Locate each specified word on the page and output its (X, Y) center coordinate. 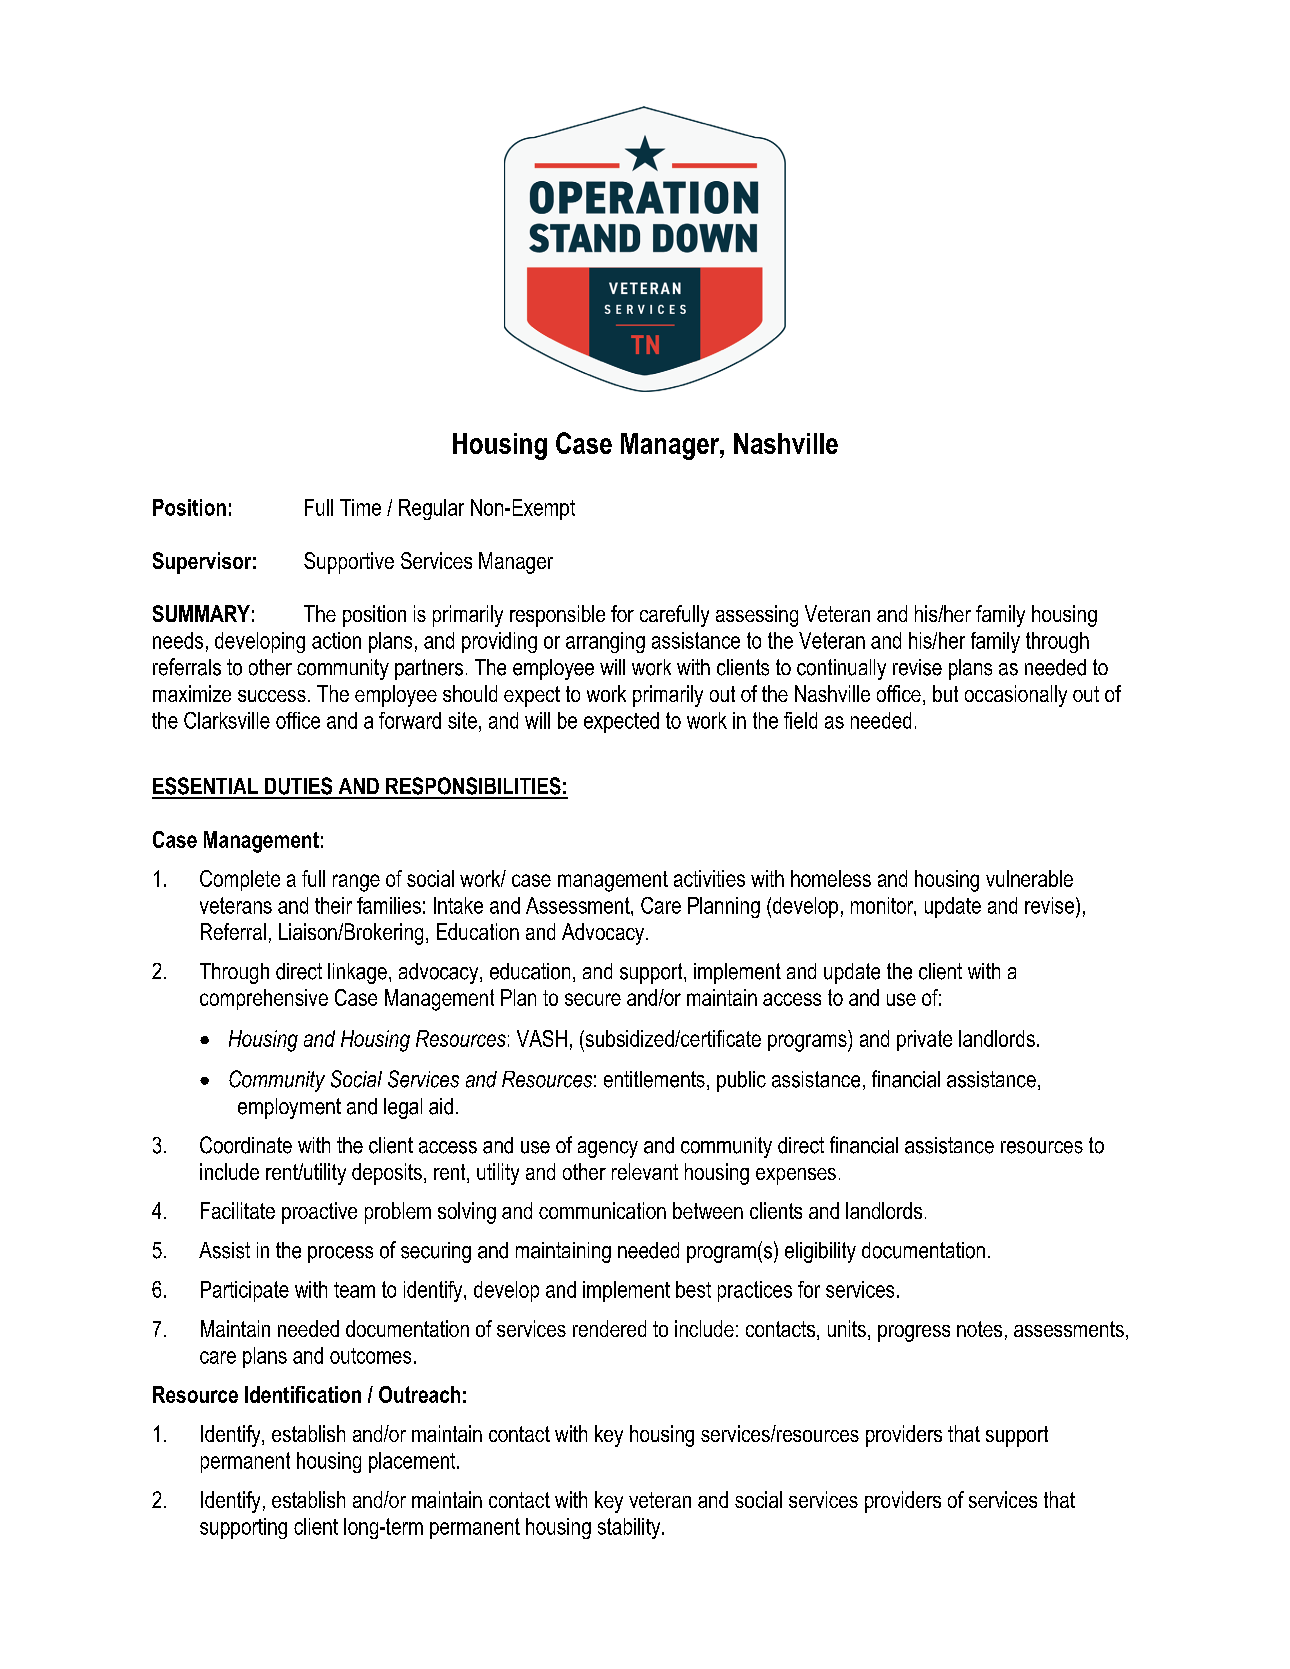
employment (289, 1108)
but (945, 693)
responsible (557, 616)
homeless (831, 878)
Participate (245, 1291)
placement (413, 1462)
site (462, 720)
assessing (757, 616)
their (333, 905)
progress (914, 1333)
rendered (609, 1328)
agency (608, 1149)
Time (360, 507)
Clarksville (227, 720)
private (924, 1040)
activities (709, 878)
